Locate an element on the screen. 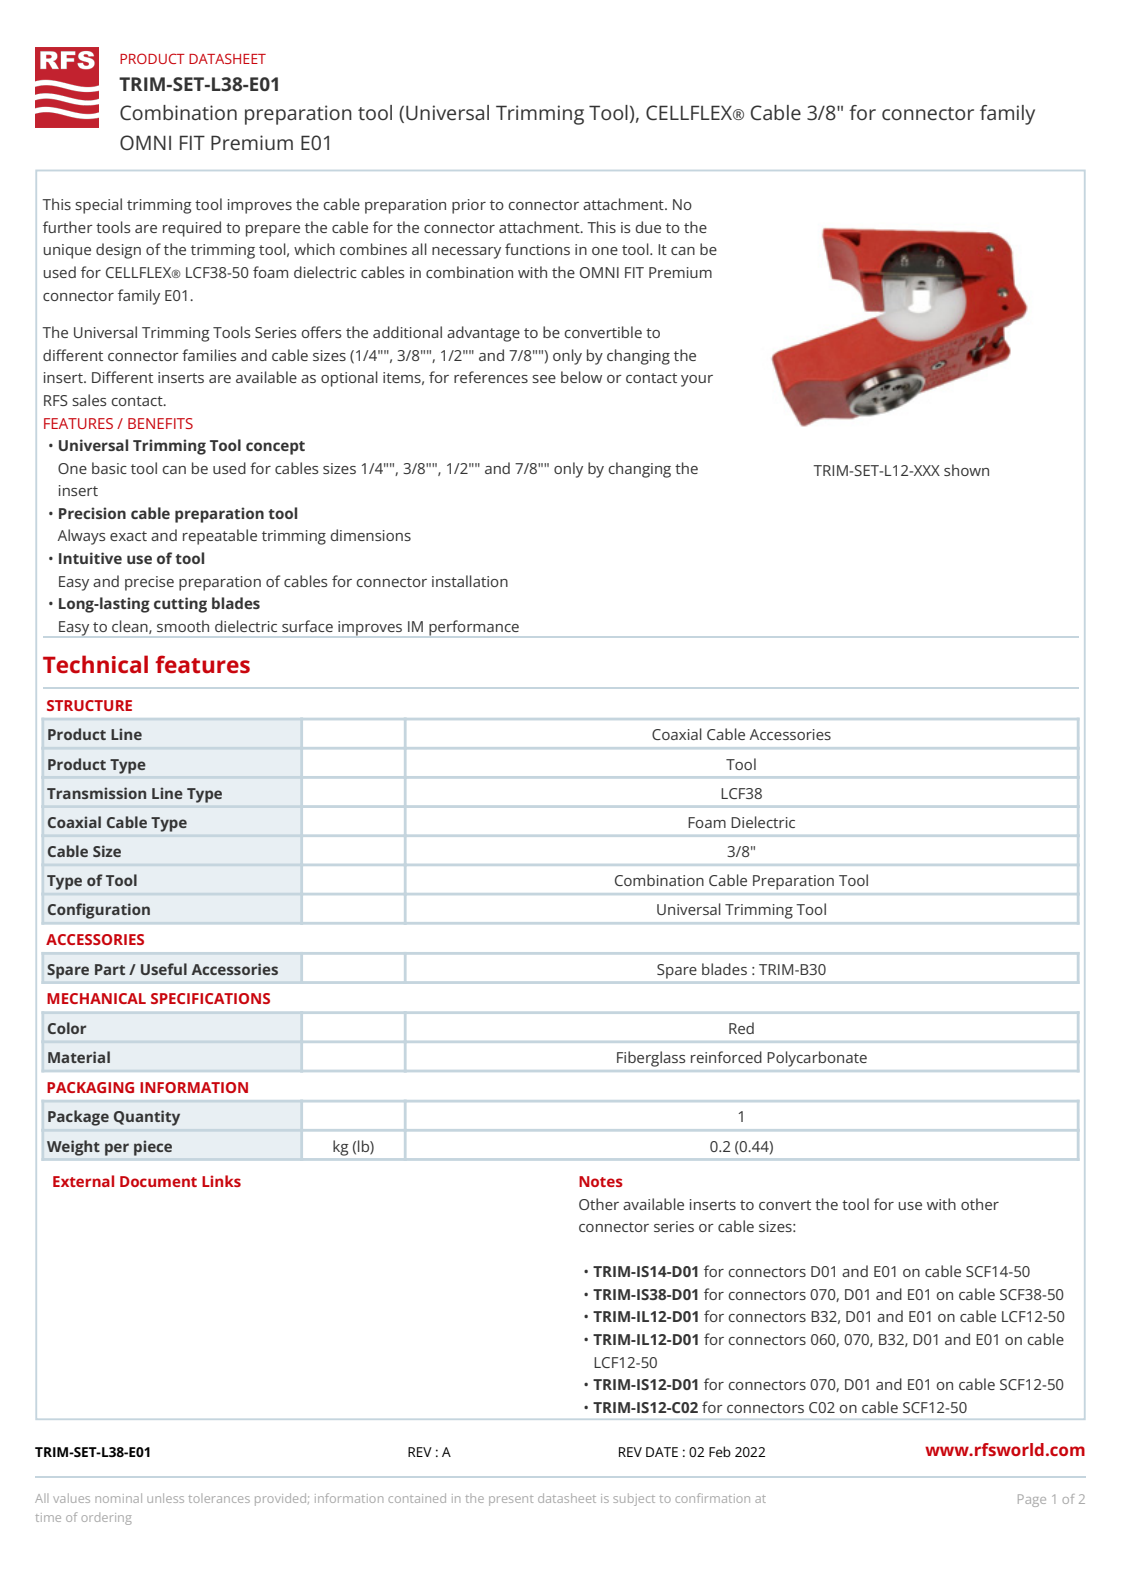 This screenshot has width=1121, height=1586. present is located at coordinates (511, 1501).
